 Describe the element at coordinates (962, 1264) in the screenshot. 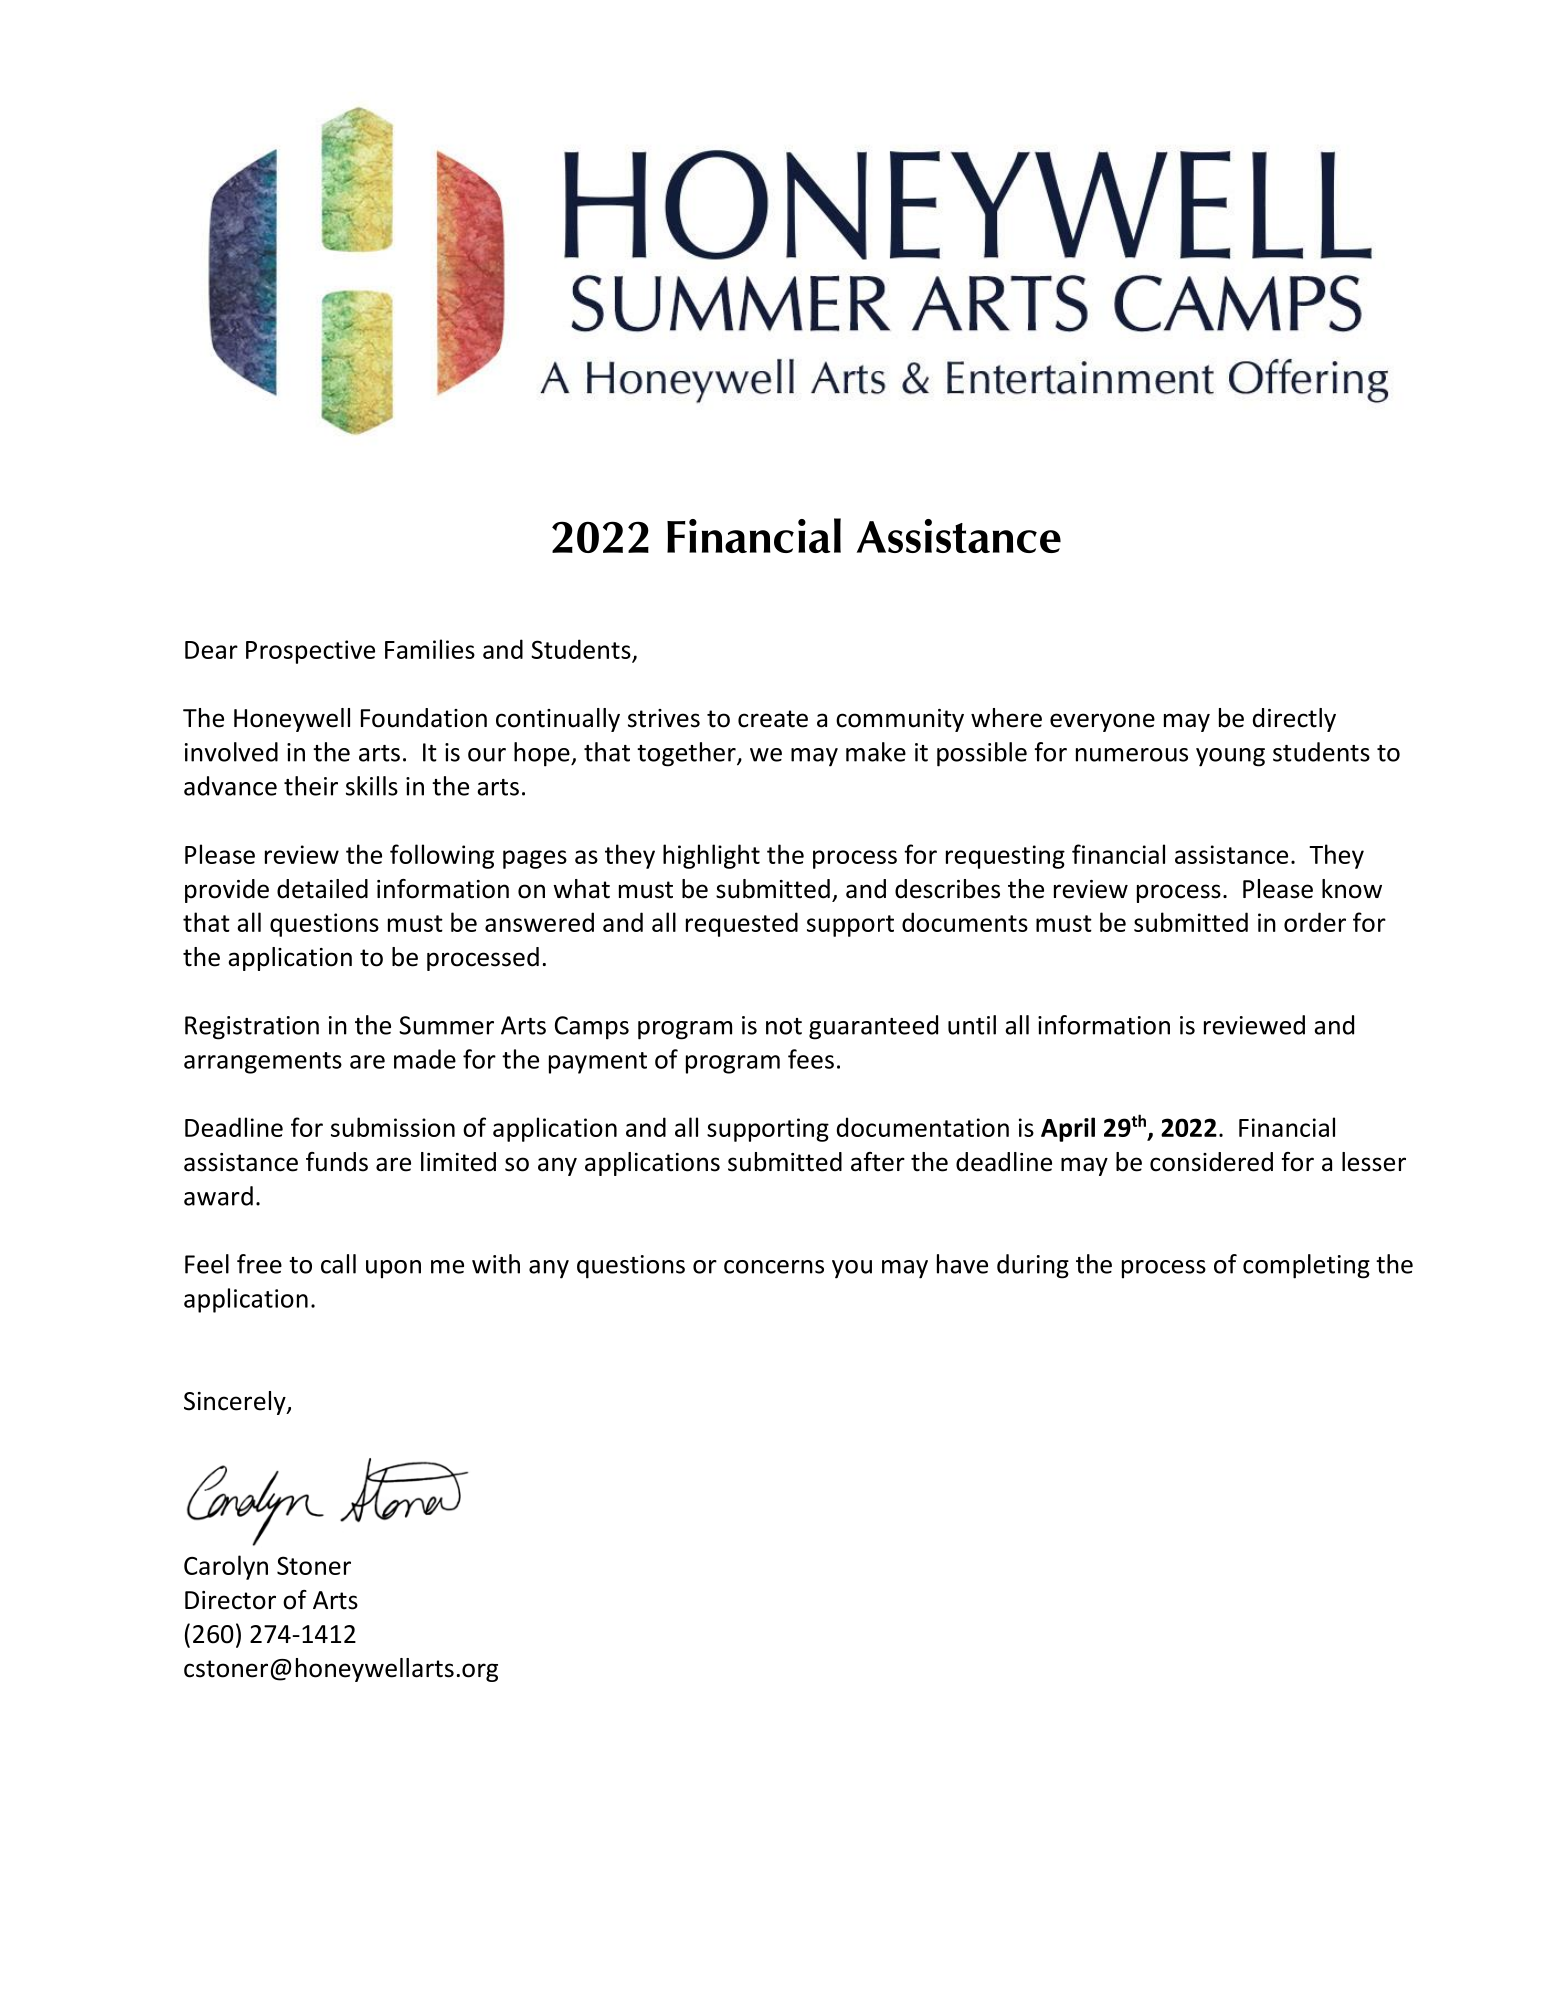

I see `have` at that location.
